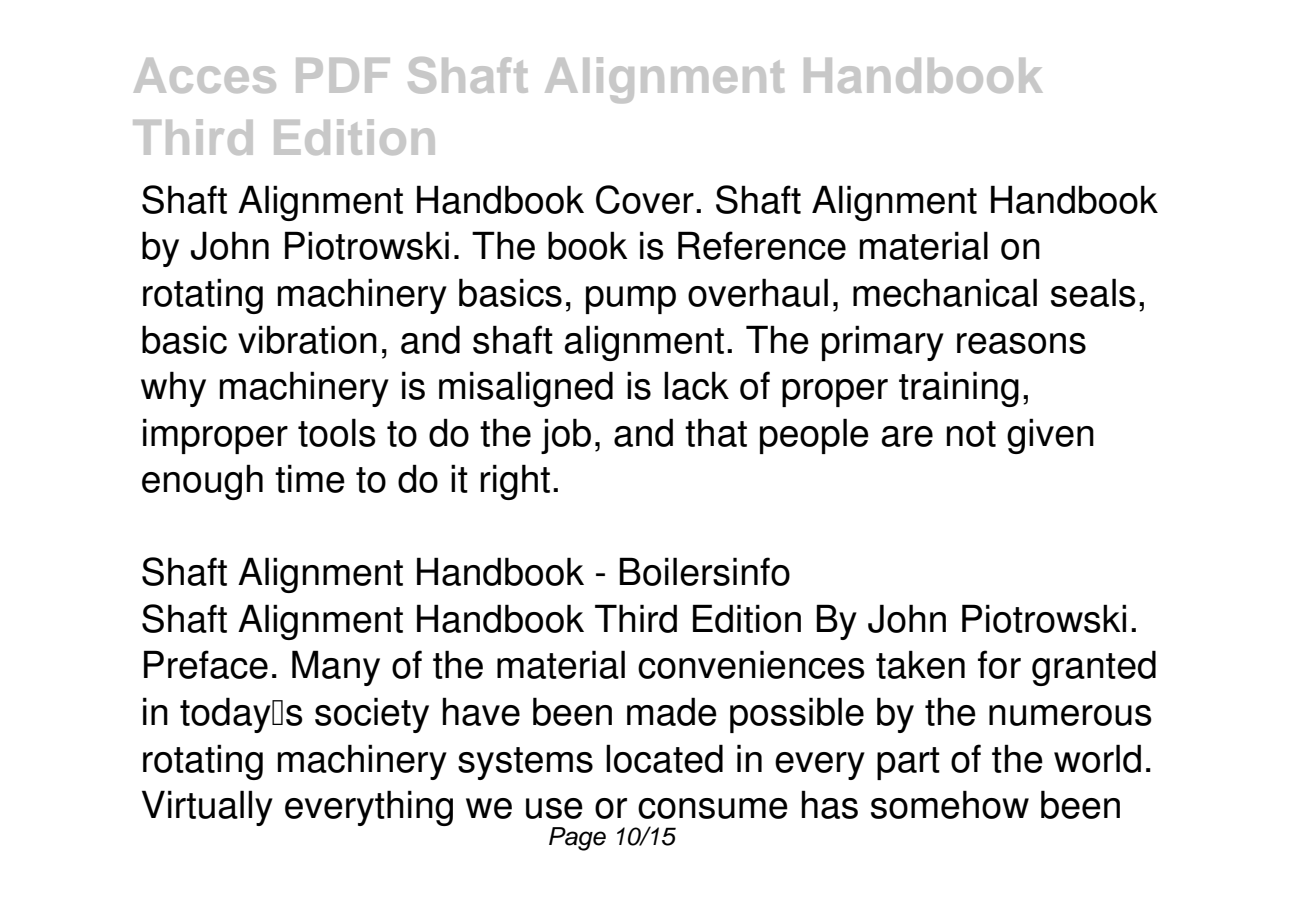 This page has height=924, width=1303. I want to click on Reference, so click(762, 245).
